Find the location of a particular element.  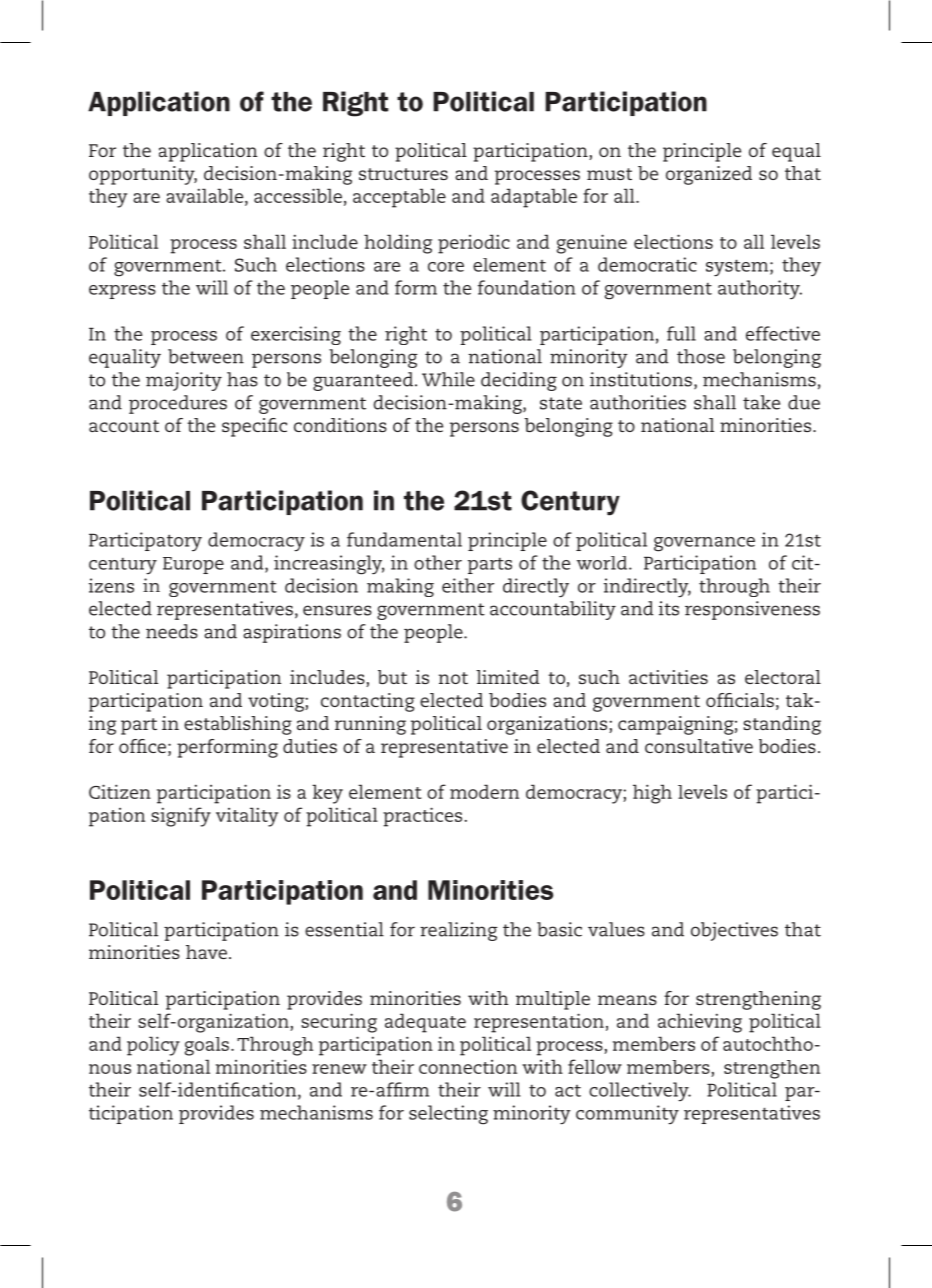

vitality is located at coordinates (247, 817).
